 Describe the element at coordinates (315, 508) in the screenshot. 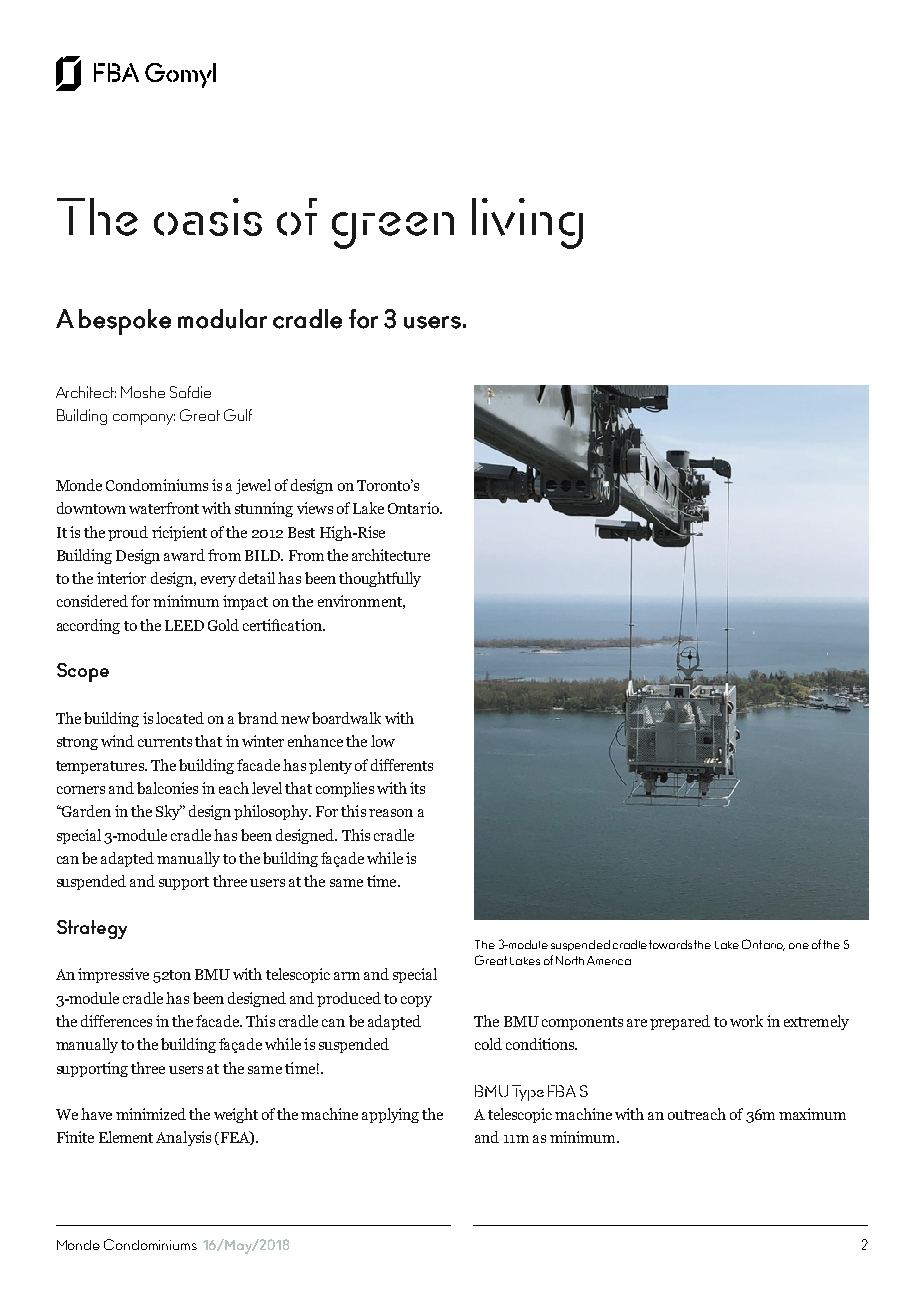

I see `views` at that location.
